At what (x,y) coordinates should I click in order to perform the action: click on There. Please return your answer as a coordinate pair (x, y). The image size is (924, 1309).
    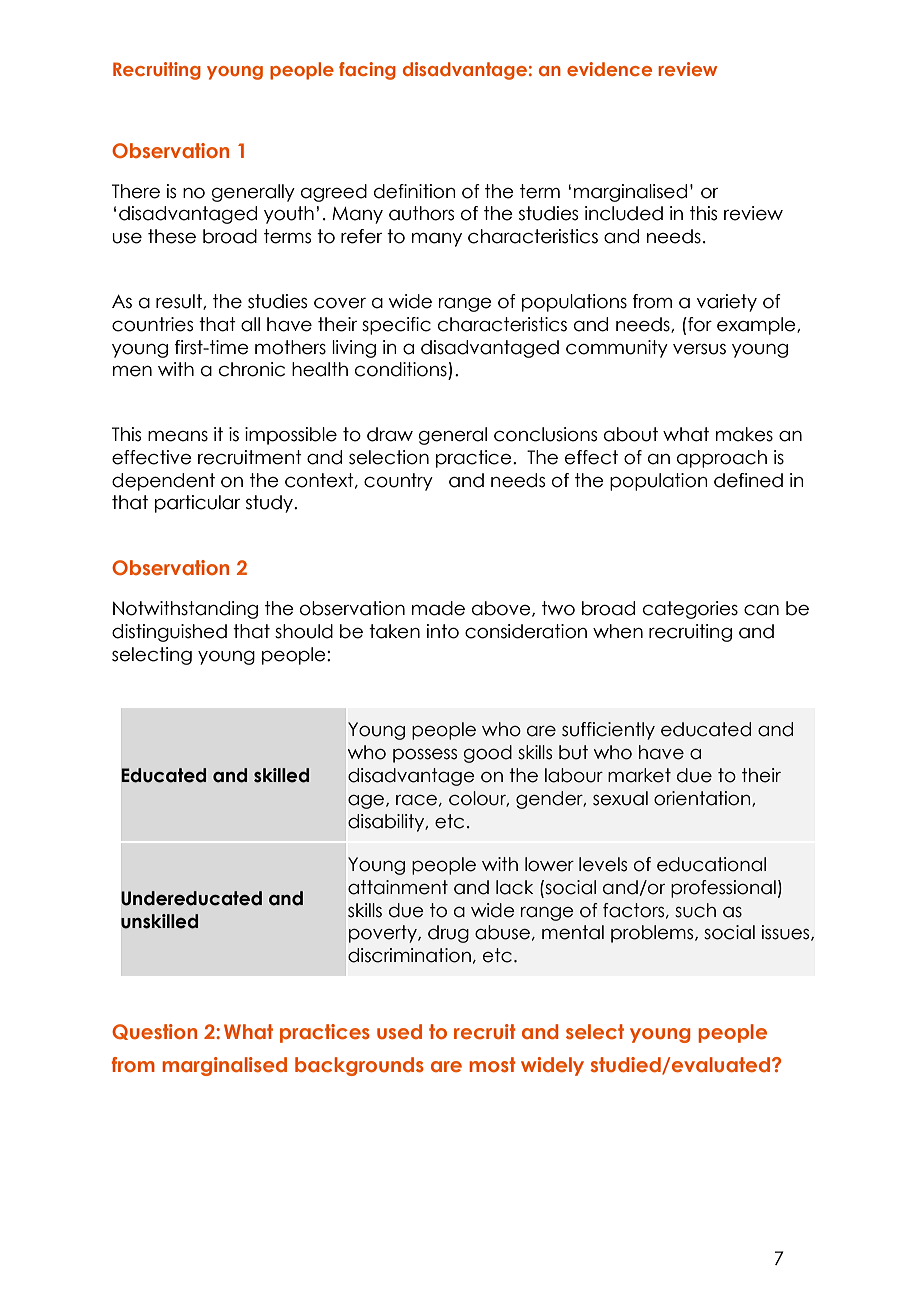
    Looking at the image, I should click on (136, 191).
